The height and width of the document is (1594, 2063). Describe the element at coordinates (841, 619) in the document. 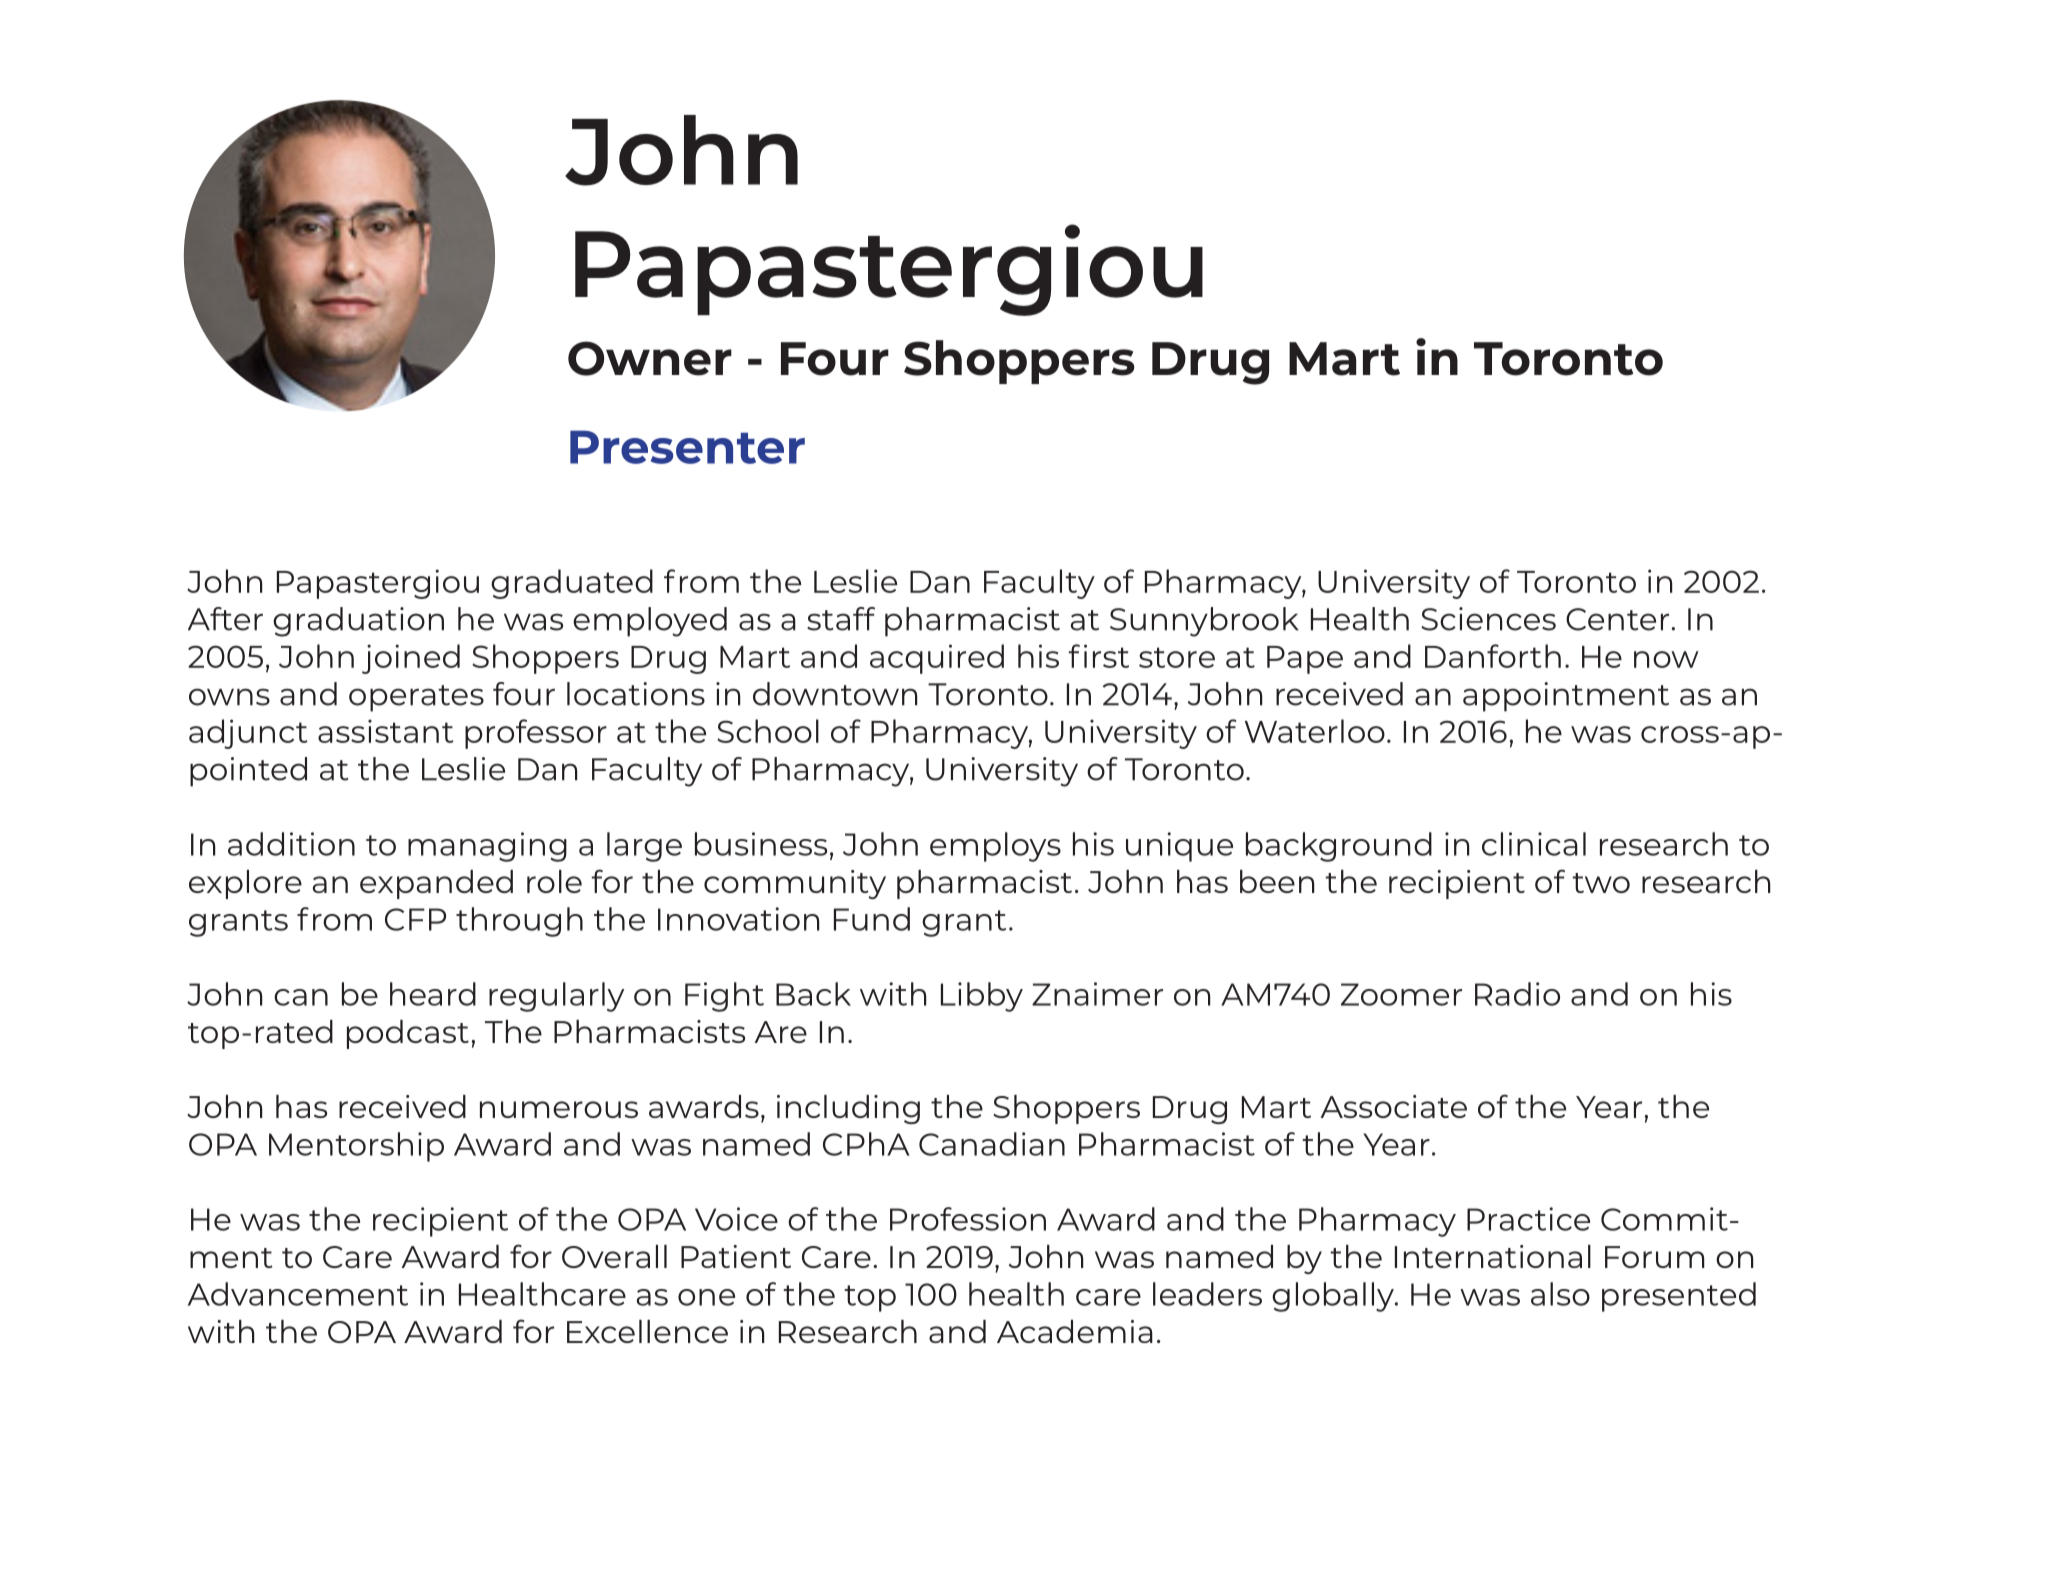

I see `staff` at that location.
